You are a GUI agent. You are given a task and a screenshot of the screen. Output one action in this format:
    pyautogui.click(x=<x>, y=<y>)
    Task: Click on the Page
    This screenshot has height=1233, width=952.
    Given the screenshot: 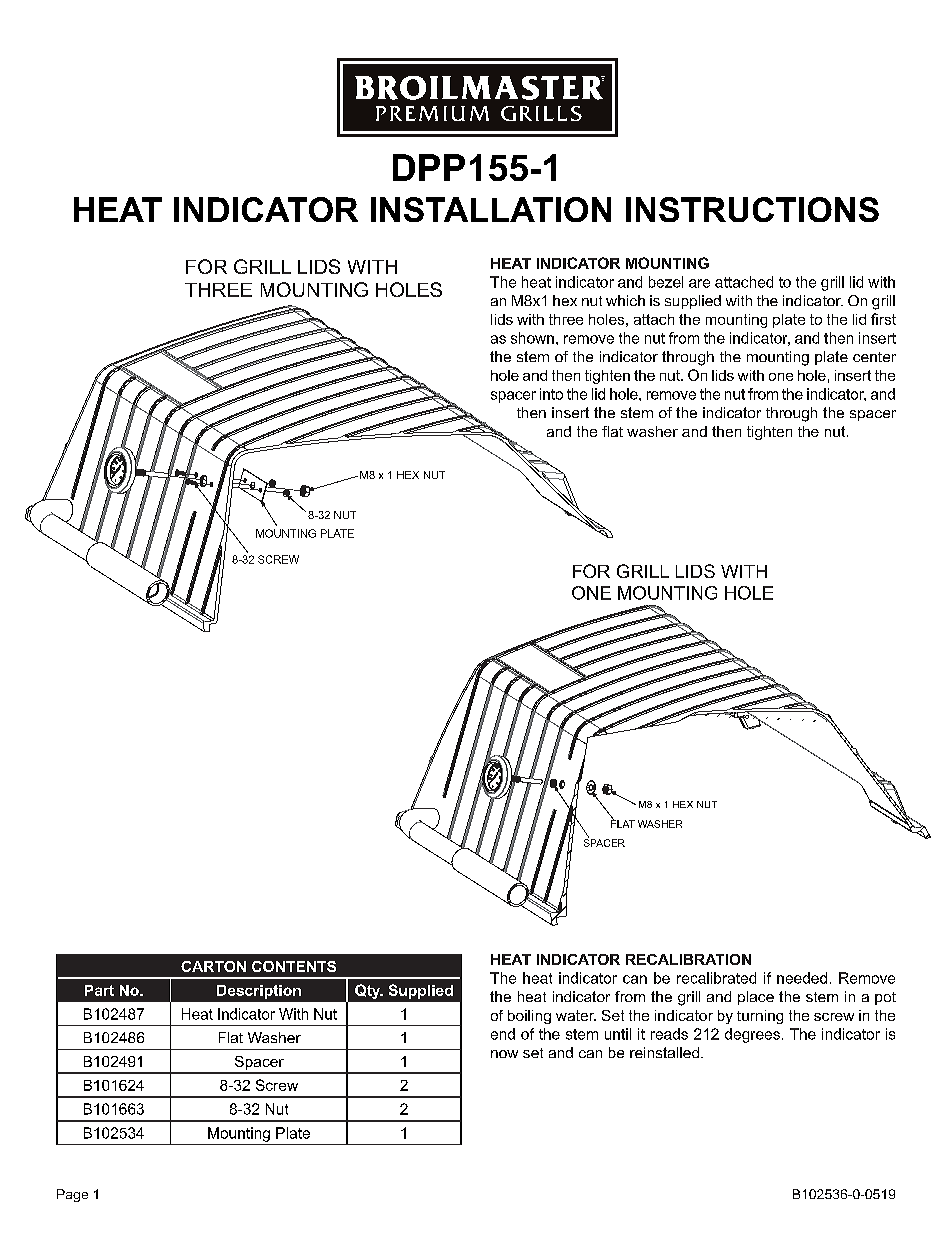 What is the action you would take?
    pyautogui.click(x=72, y=1195)
